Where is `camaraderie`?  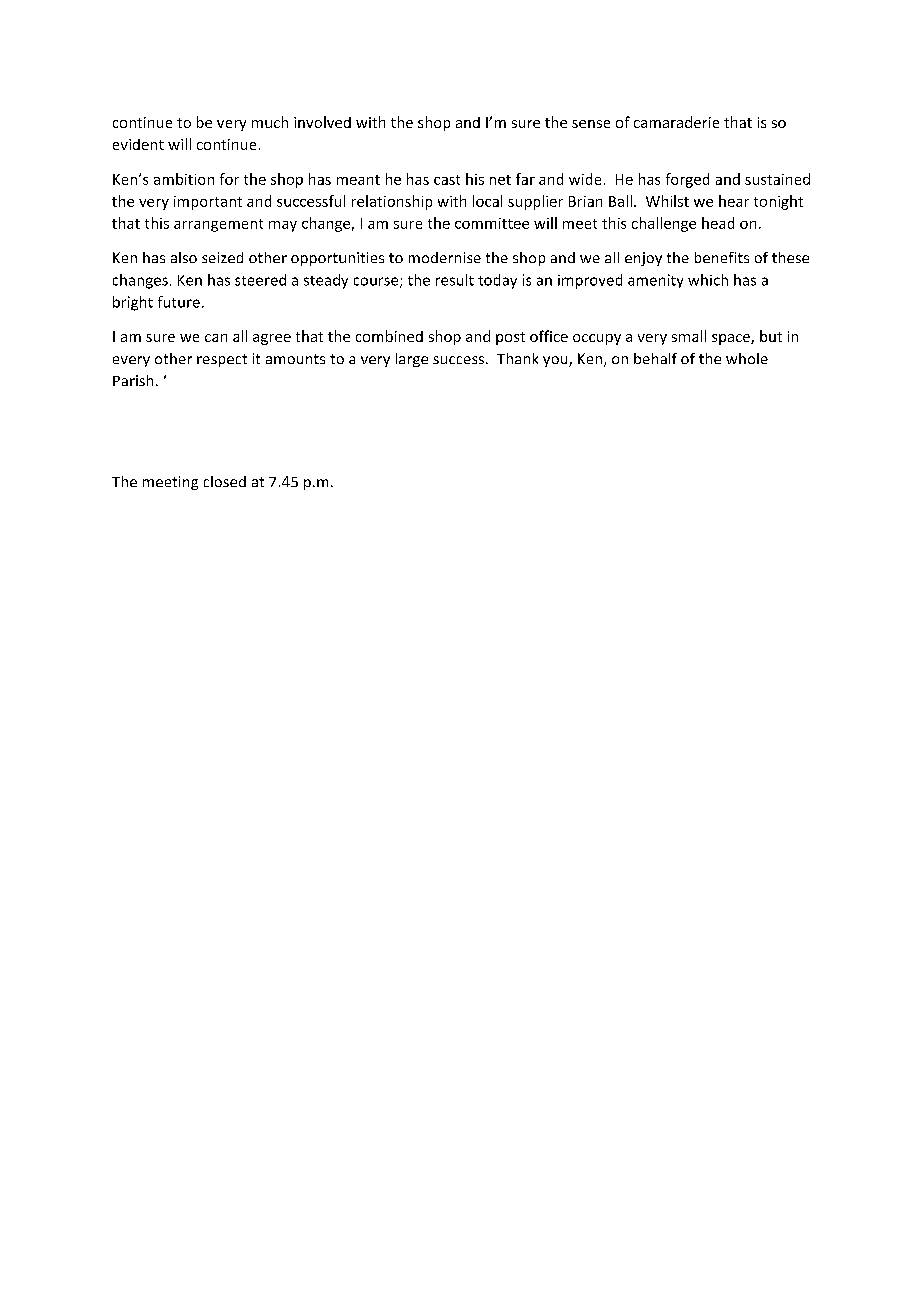
camaraderie is located at coordinates (676, 122).
